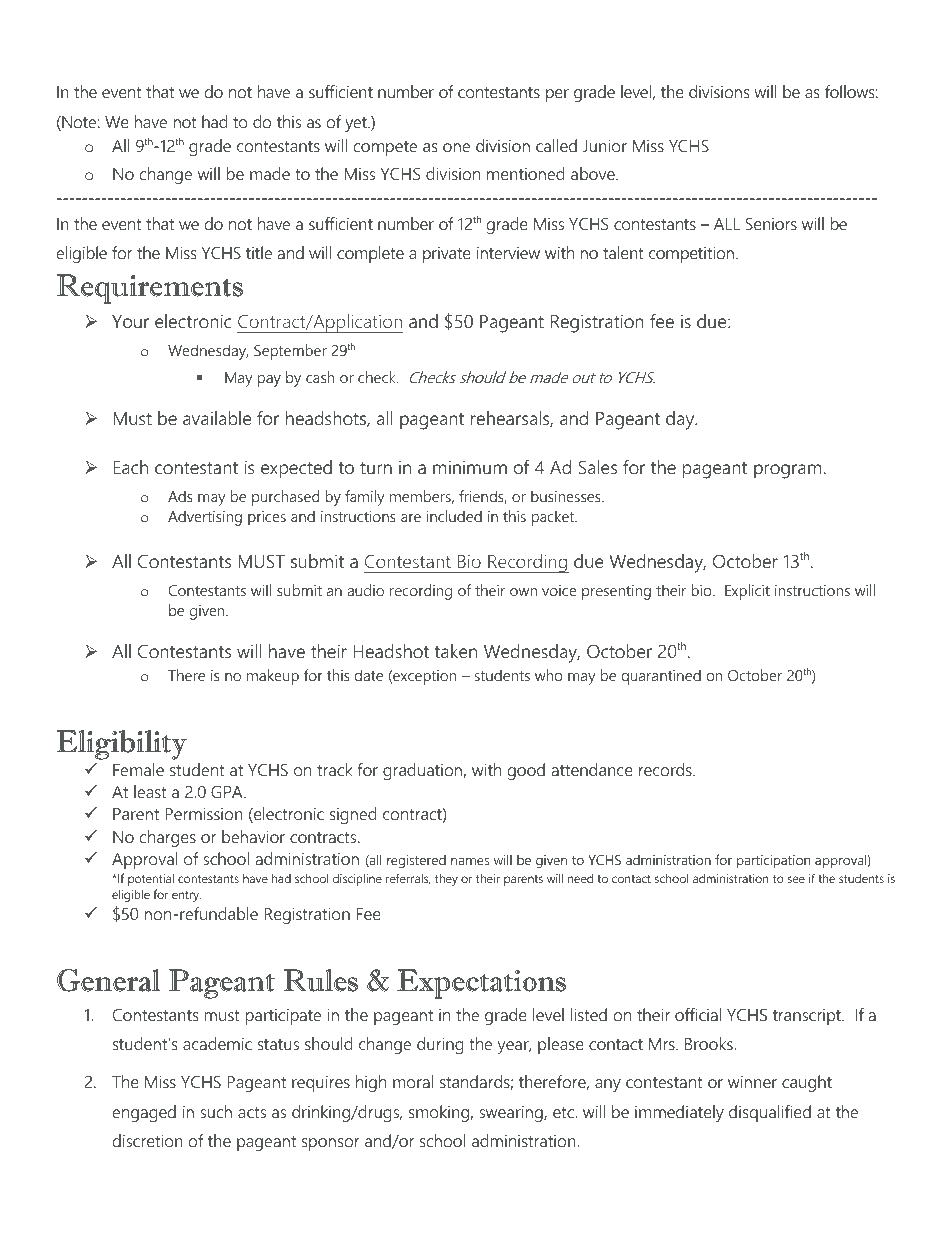 The image size is (952, 1233). Describe the element at coordinates (259, 252) in the screenshot. I see `title` at that location.
